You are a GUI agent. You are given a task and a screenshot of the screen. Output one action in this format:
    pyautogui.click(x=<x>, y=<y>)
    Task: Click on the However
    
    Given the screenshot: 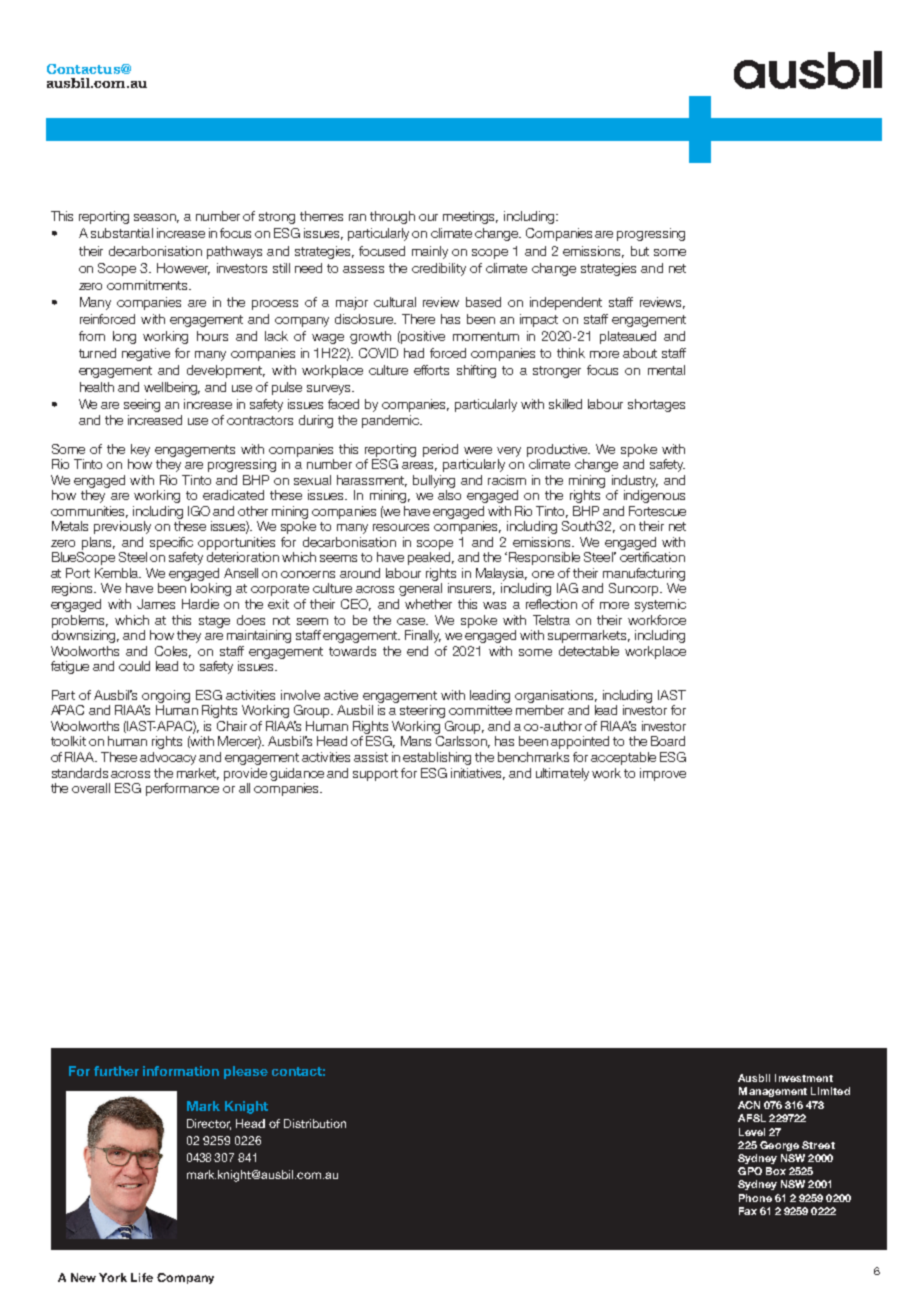 What is the action you would take?
    pyautogui.click(x=183, y=269)
